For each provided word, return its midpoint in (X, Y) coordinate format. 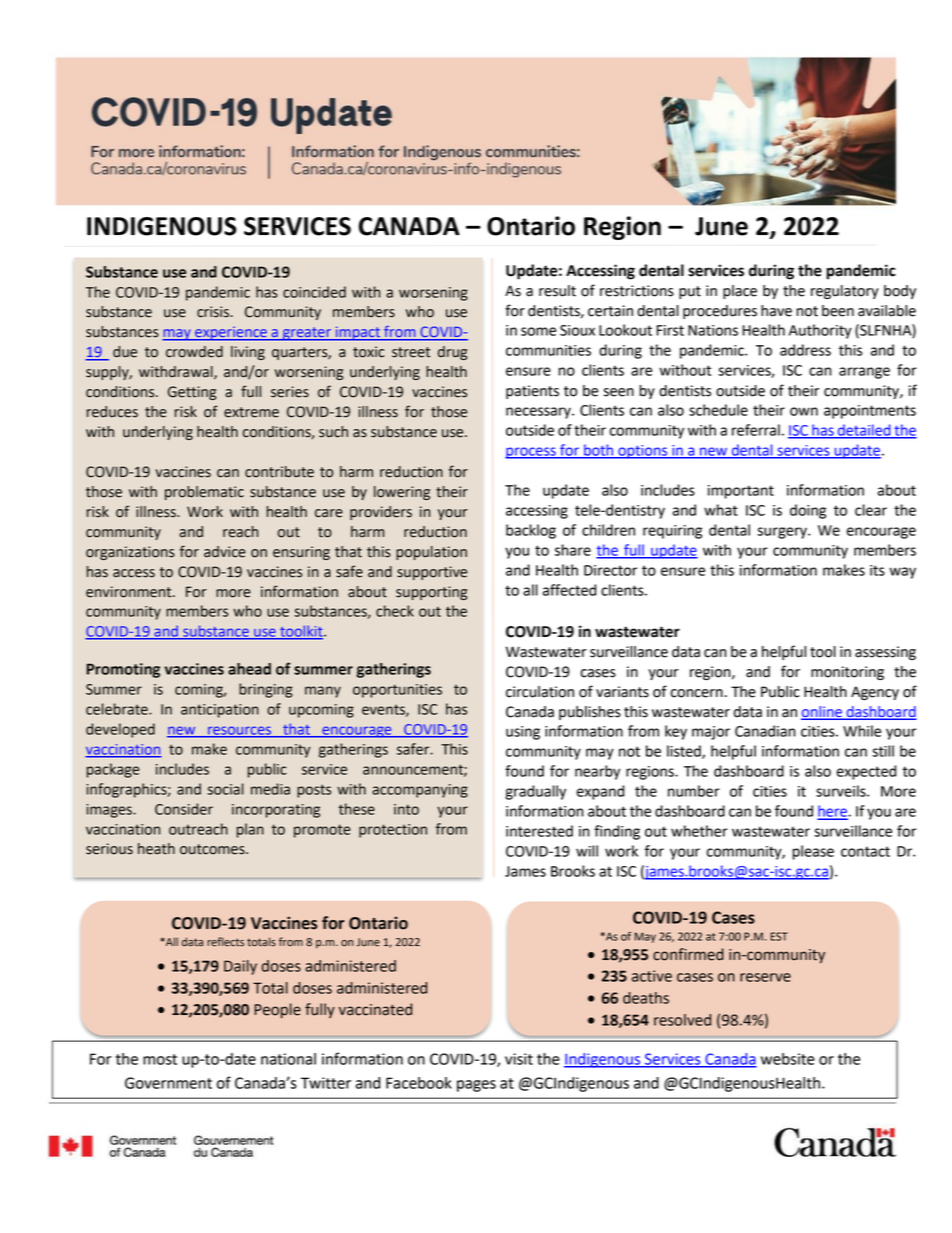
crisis (214, 312)
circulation (540, 692)
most (160, 1059)
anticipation (220, 711)
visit (519, 1059)
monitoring (847, 673)
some (538, 331)
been (838, 311)
